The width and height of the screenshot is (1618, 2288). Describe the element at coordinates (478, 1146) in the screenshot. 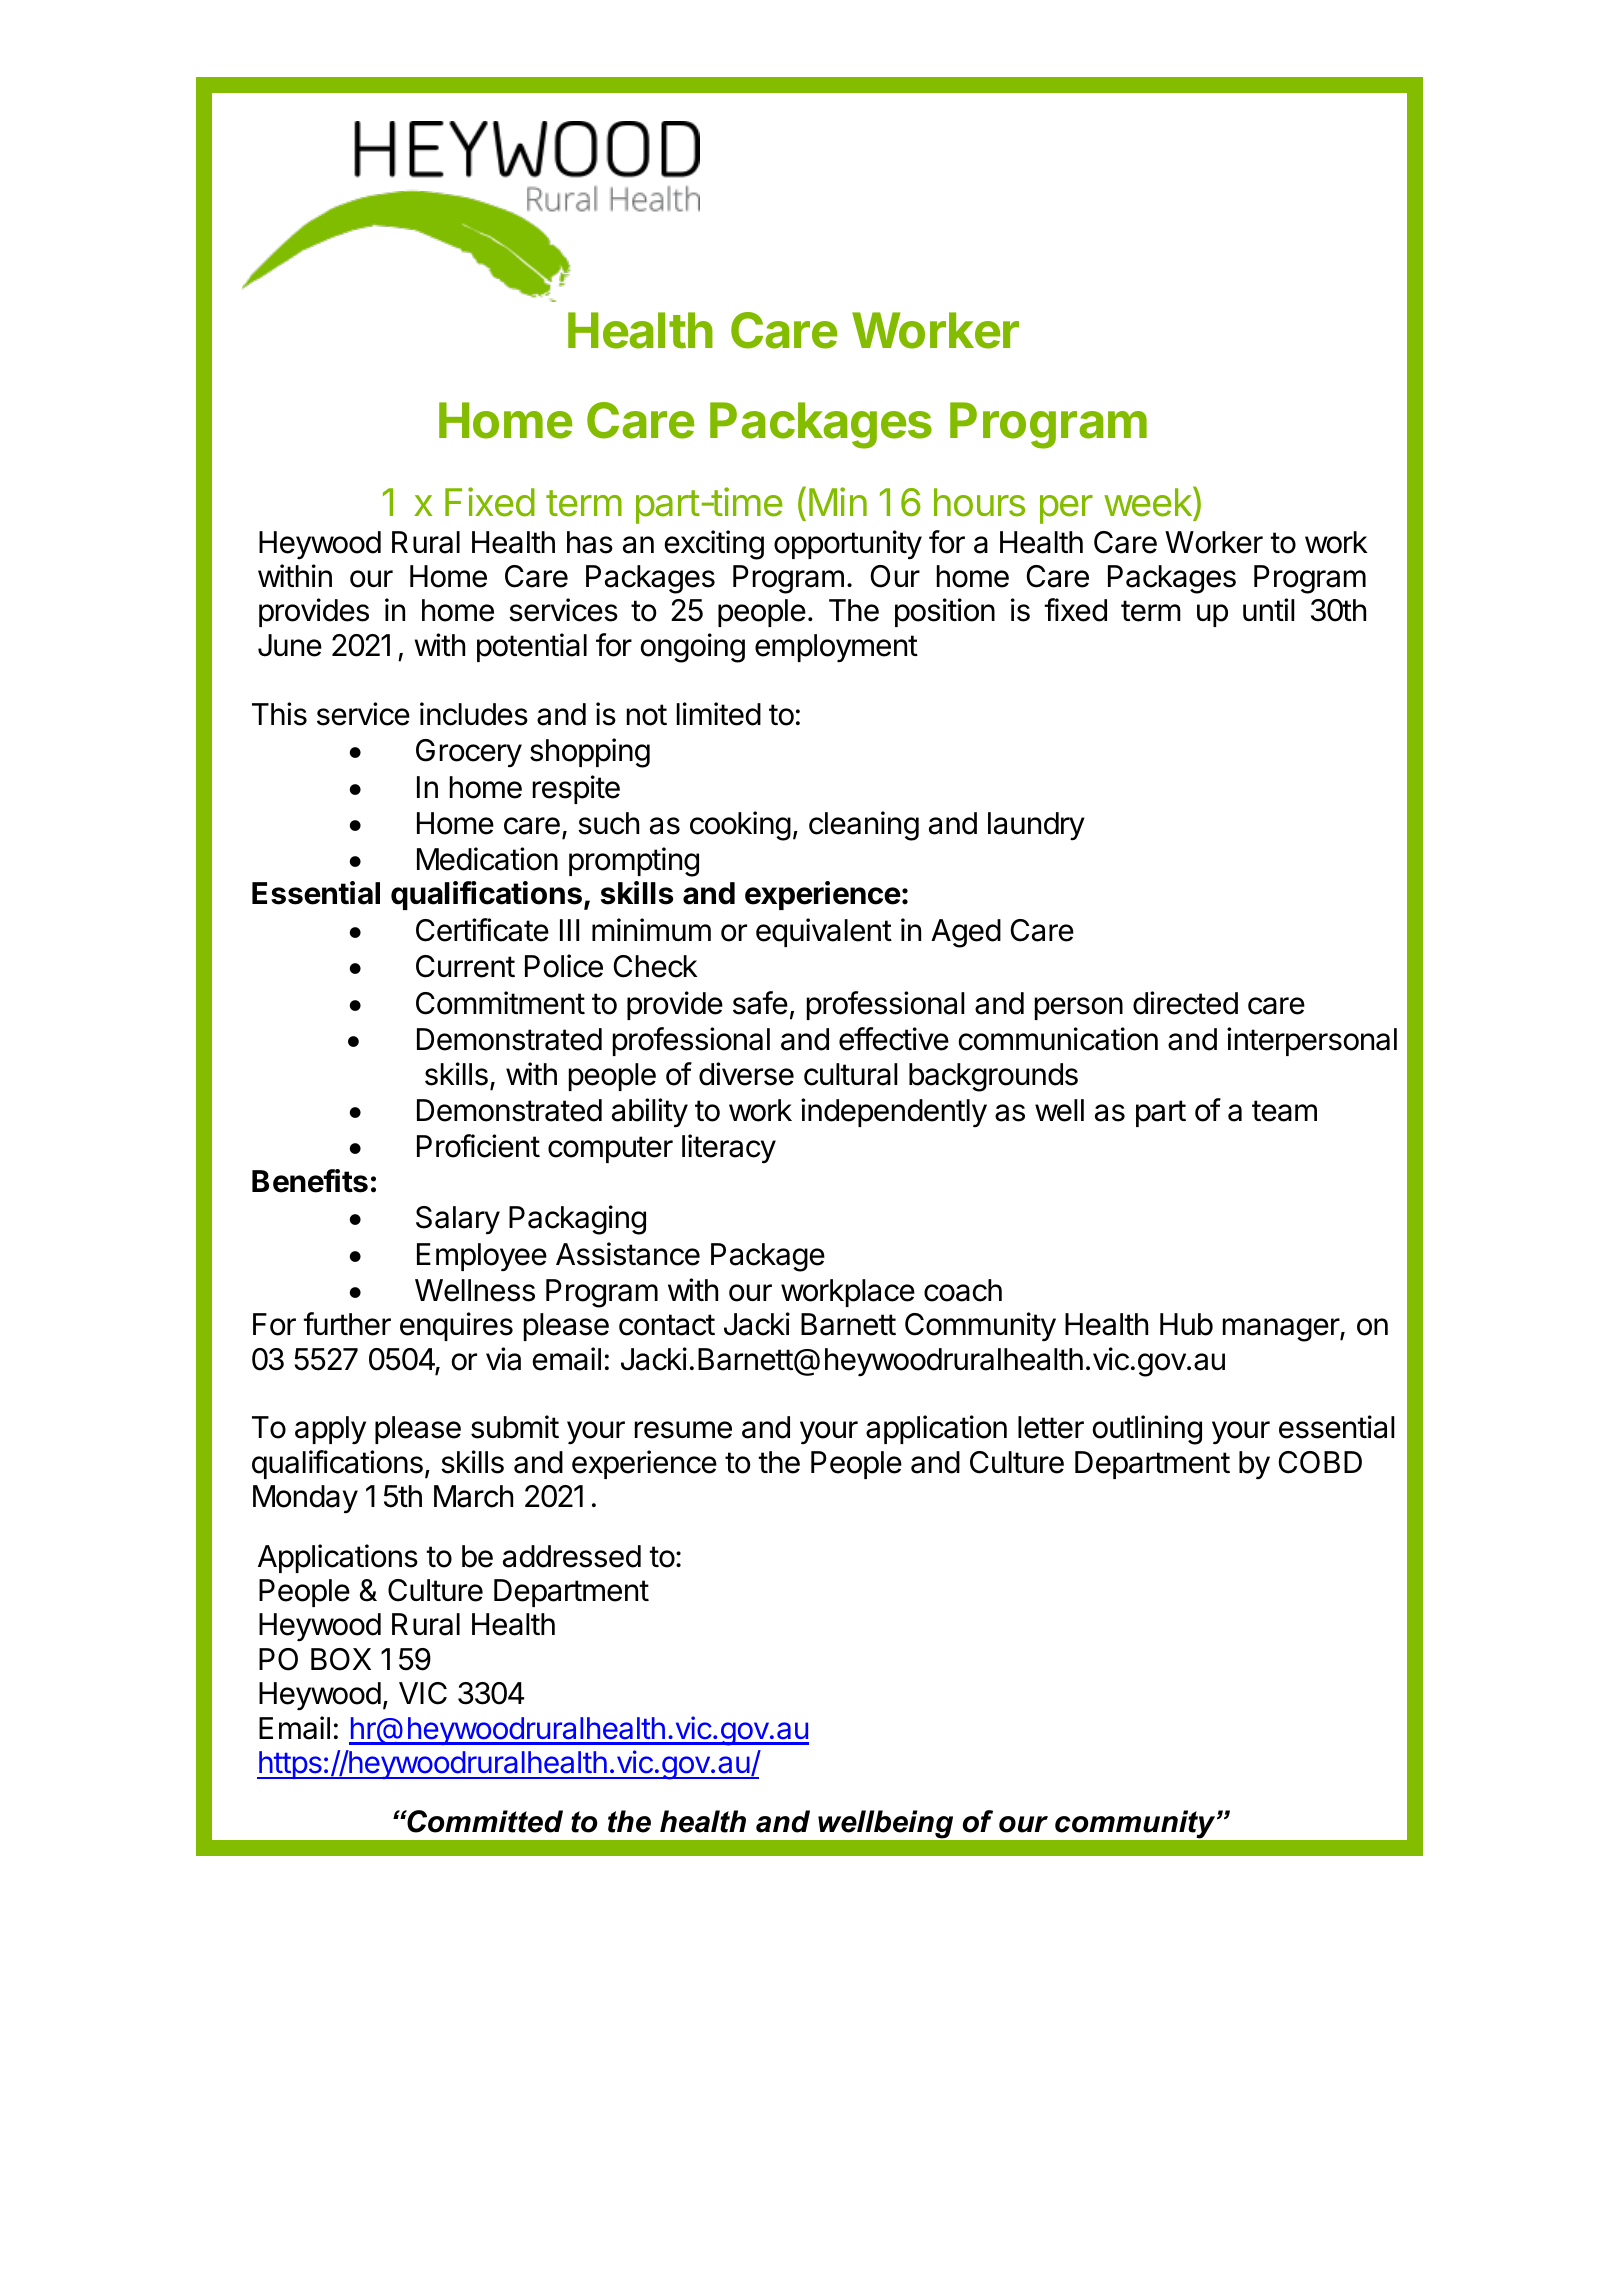

I see `Proficient` at that location.
